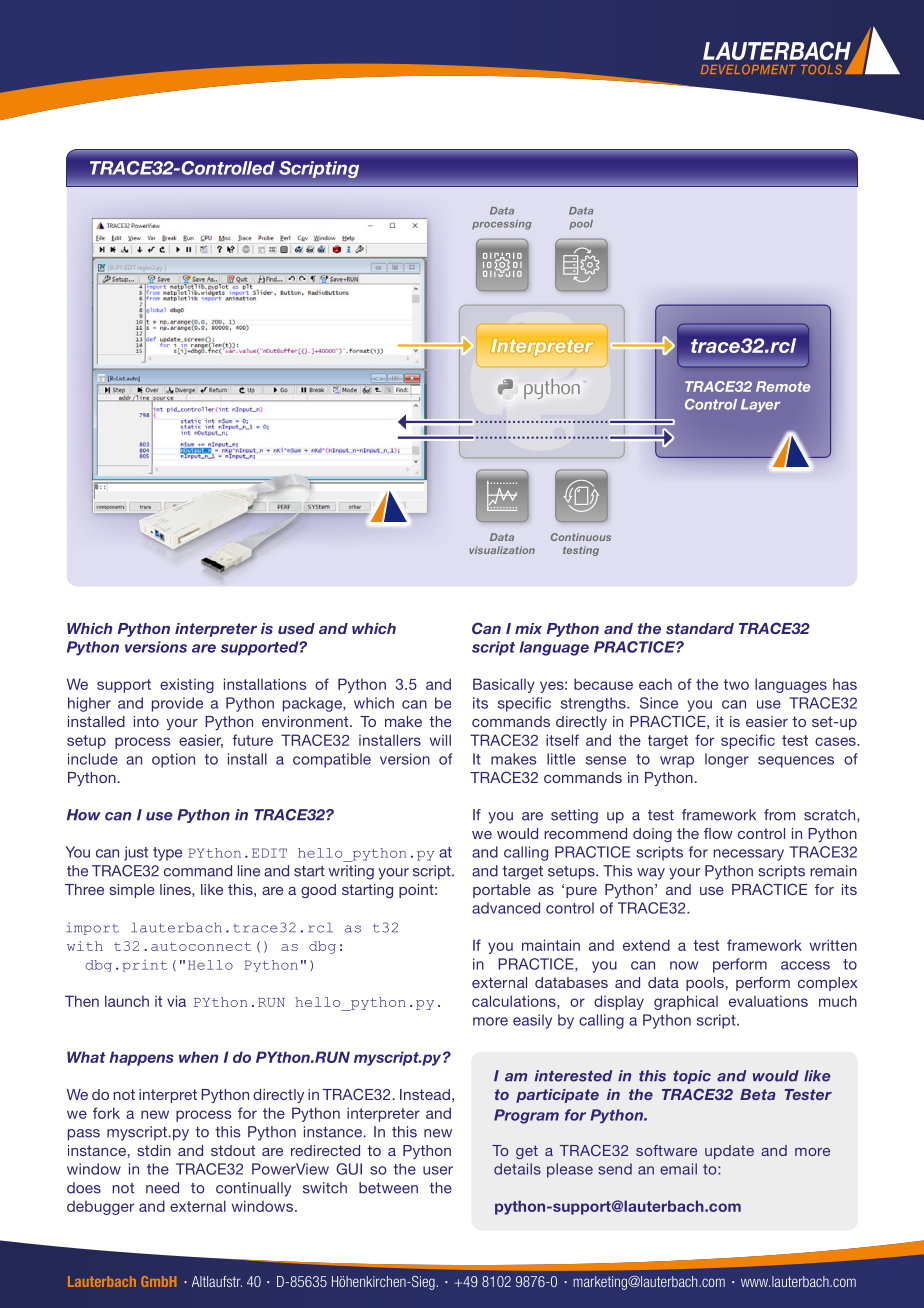 Image resolution: width=924 pixels, height=1308 pixels. I want to click on type, so click(167, 854).
